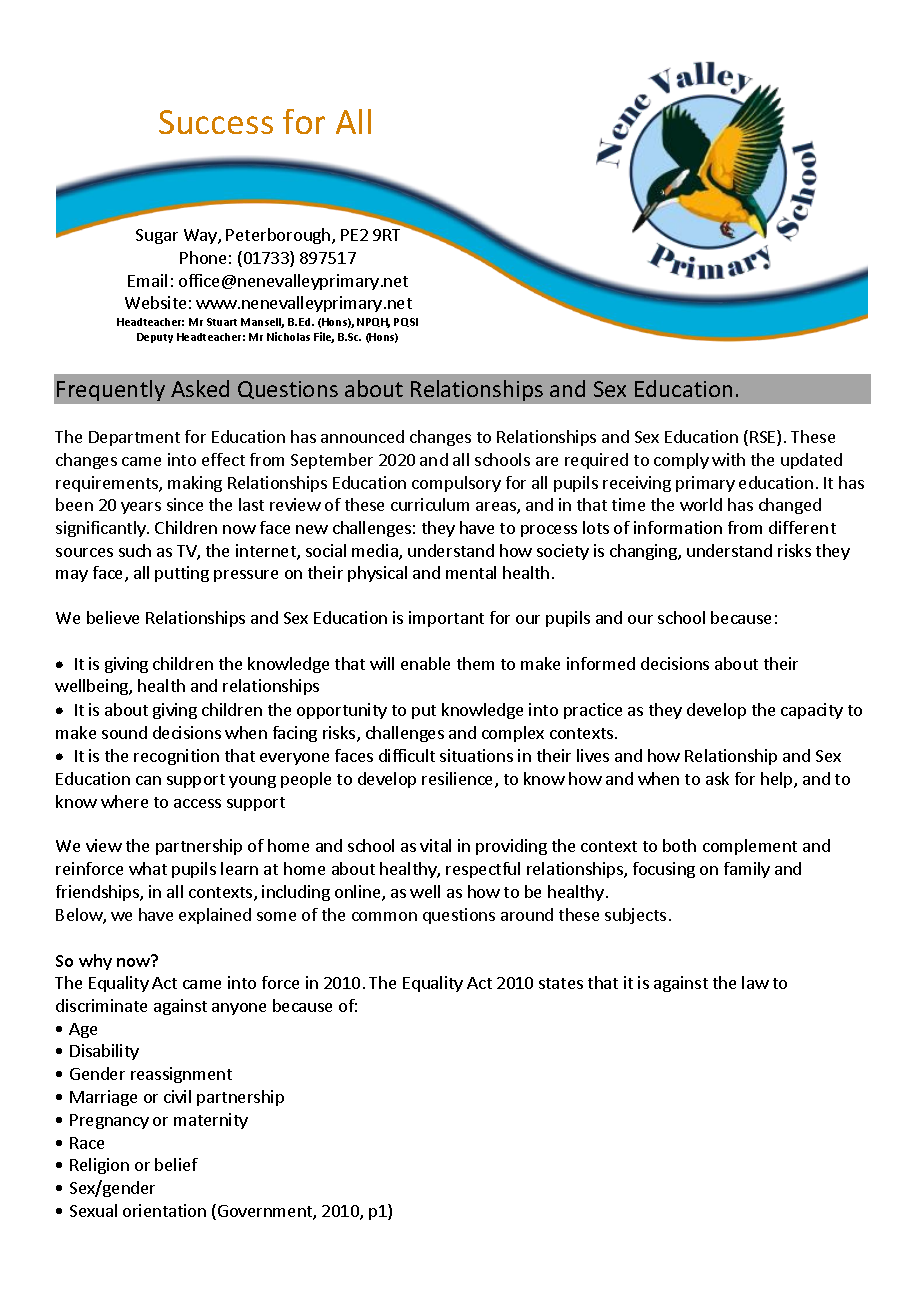 The width and height of the screenshot is (924, 1308). I want to click on why, so click(95, 962).
